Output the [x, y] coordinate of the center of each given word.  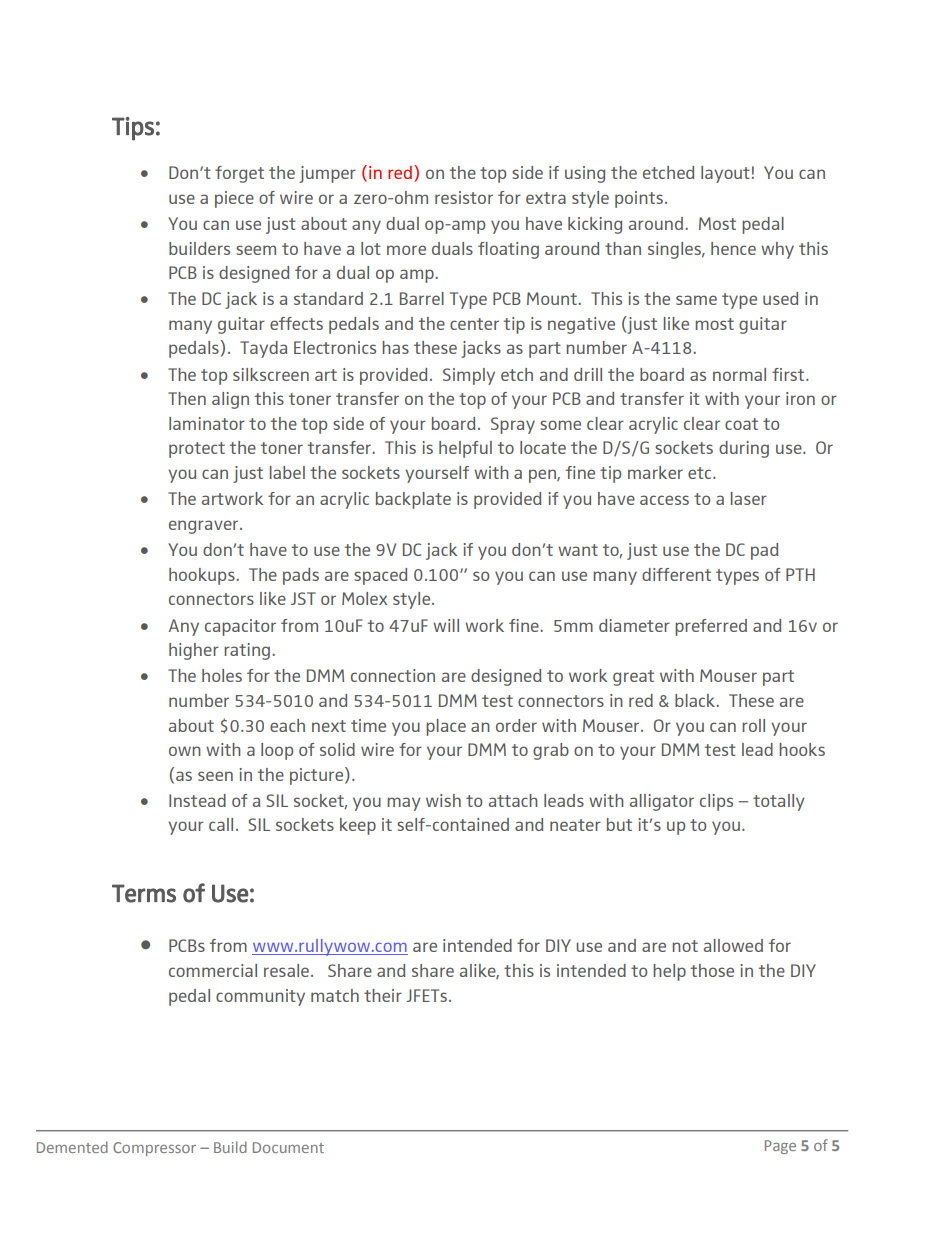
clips [716, 802]
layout [725, 174]
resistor [464, 197]
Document [288, 1147]
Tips [133, 129]
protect [197, 450]
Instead [197, 800]
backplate [413, 500]
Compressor [154, 1149]
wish [443, 800]
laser [749, 498]
